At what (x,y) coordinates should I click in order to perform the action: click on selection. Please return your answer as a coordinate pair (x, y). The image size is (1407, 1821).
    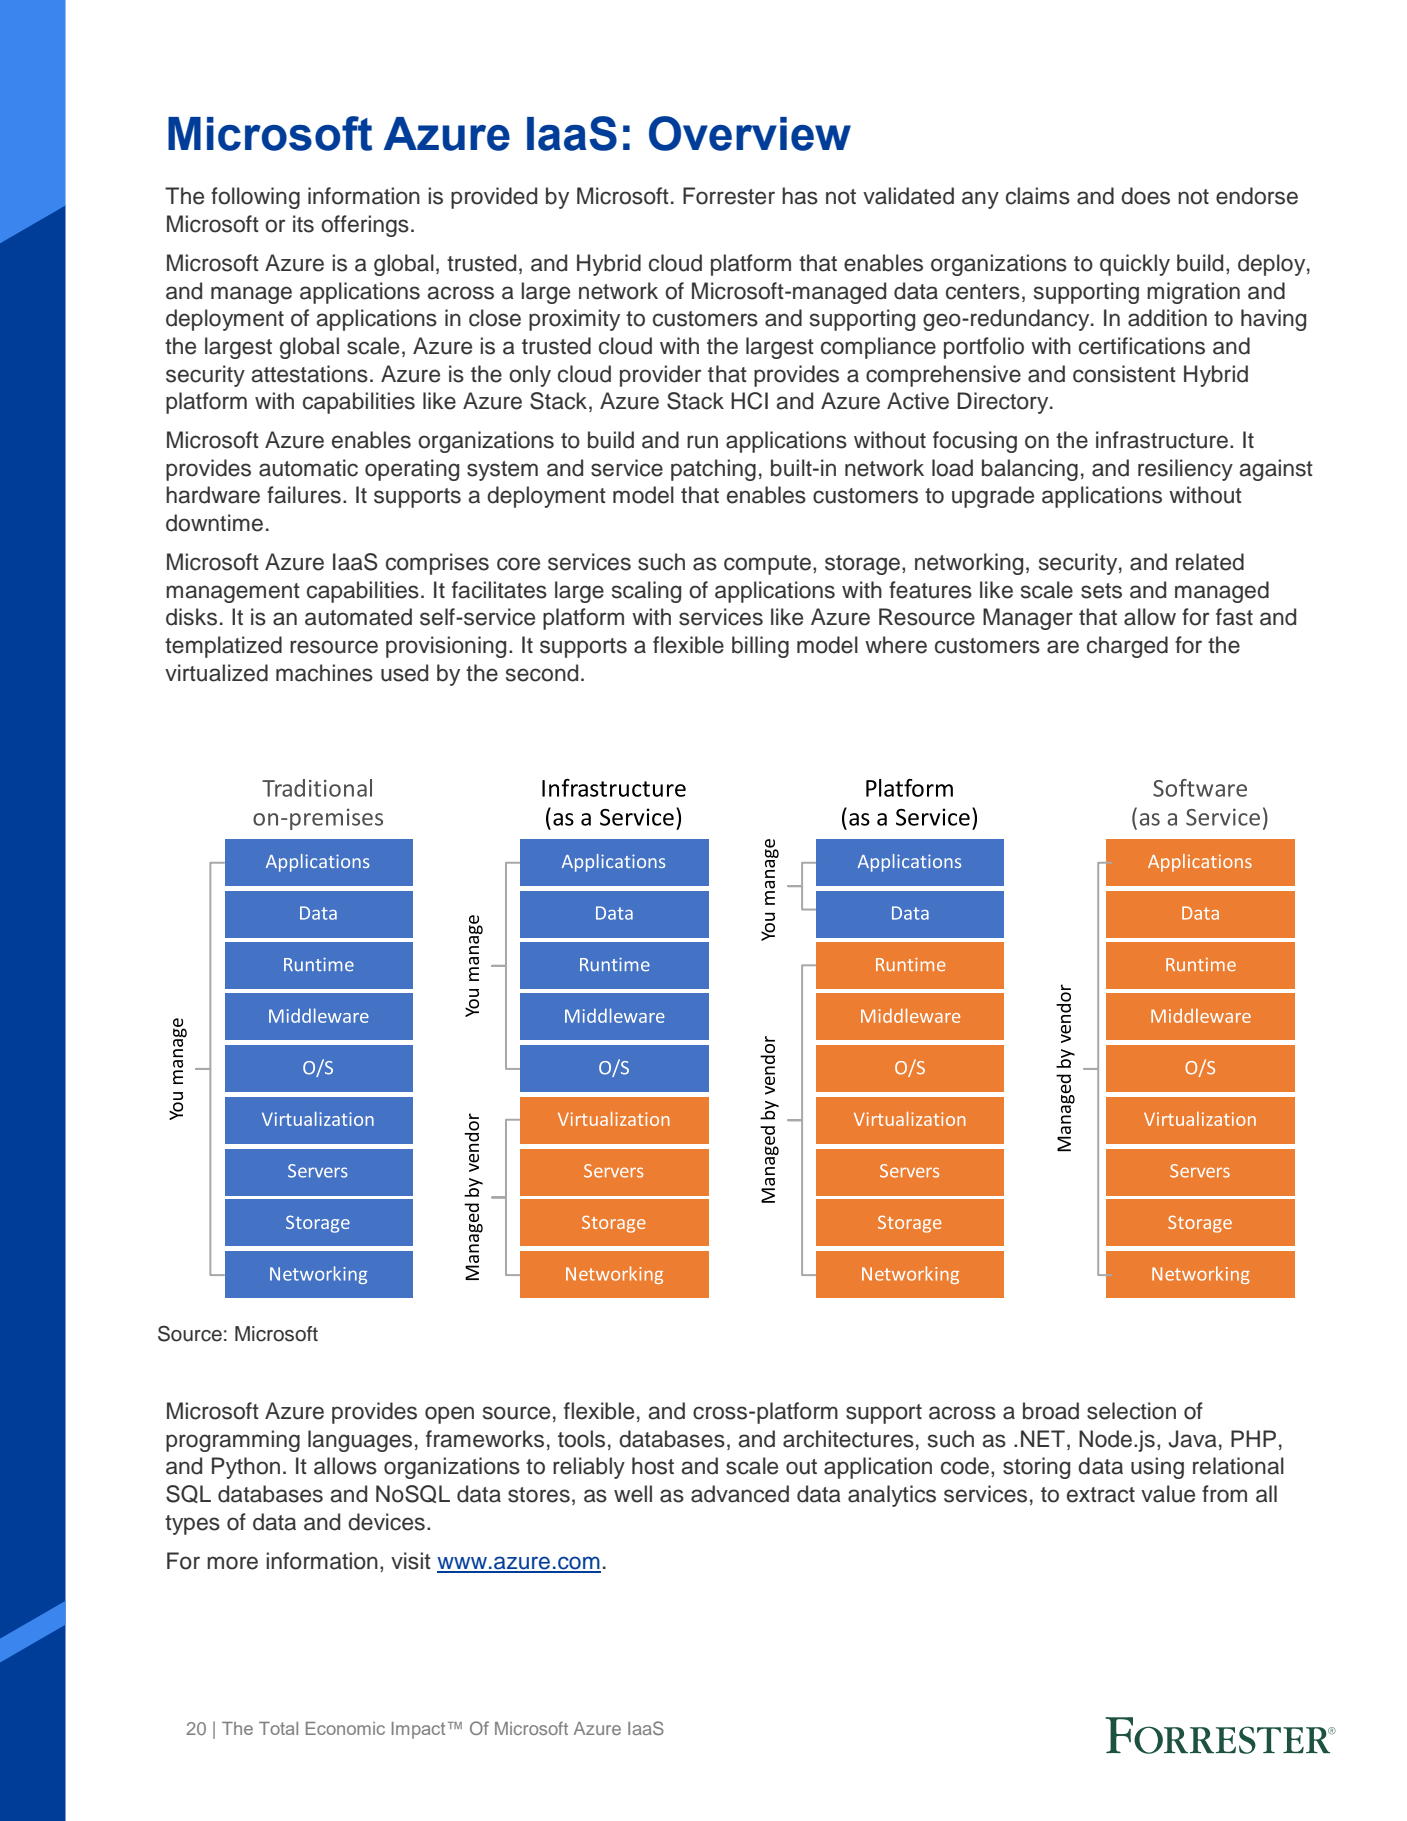
    Looking at the image, I should click on (1131, 1411).
